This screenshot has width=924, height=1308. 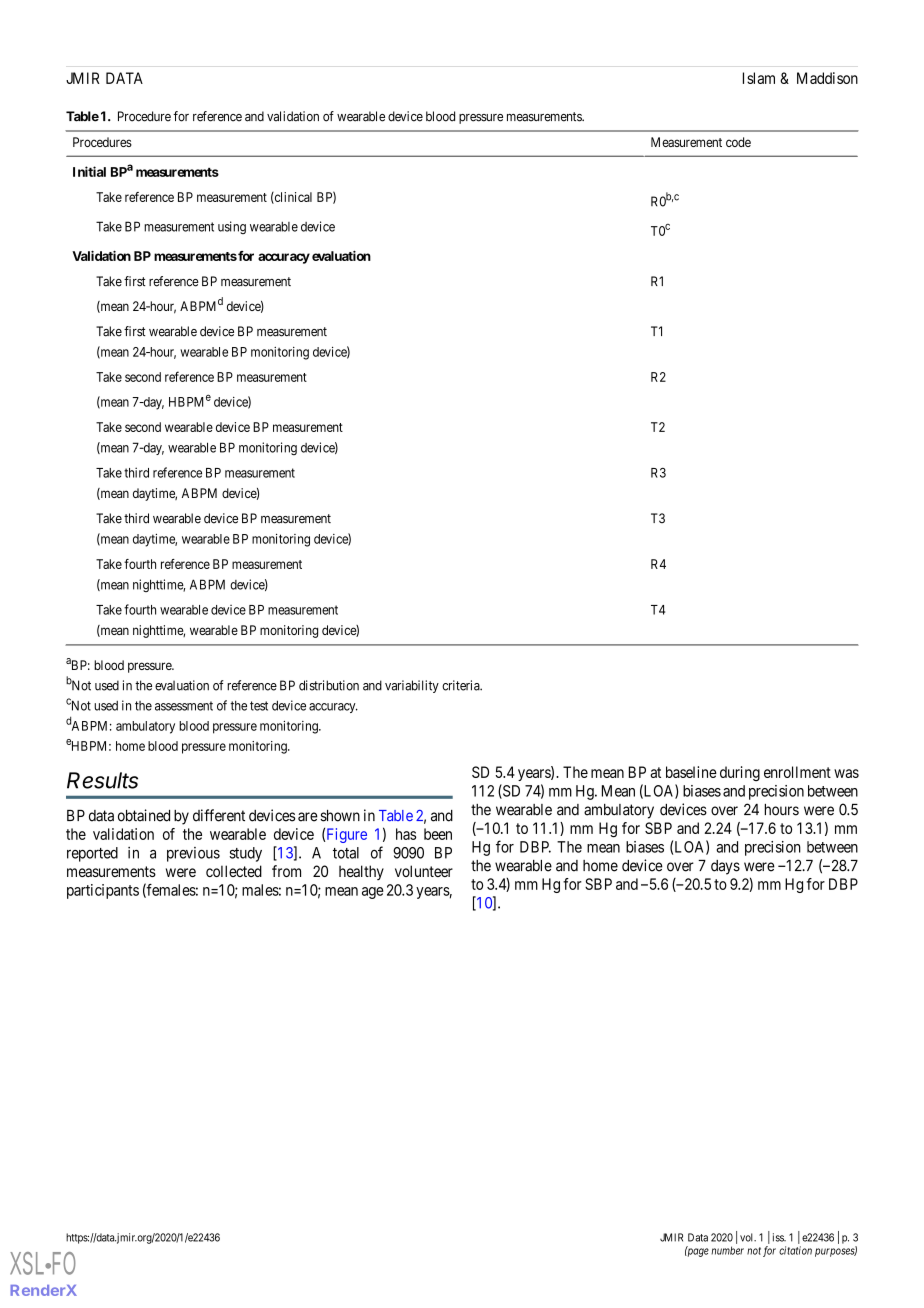 I want to click on Initial, so click(x=89, y=171).
